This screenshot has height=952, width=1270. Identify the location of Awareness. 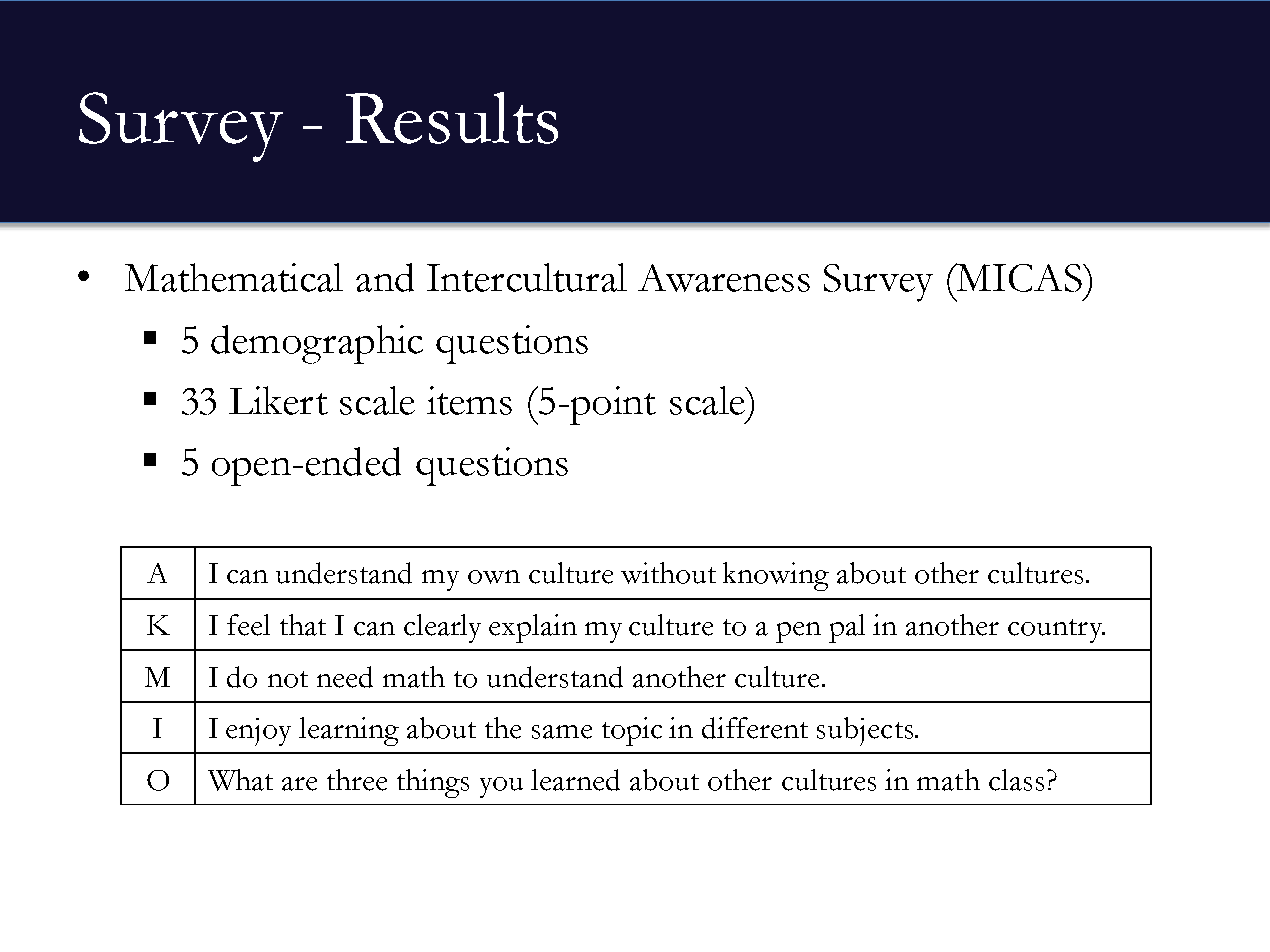
(724, 278).
